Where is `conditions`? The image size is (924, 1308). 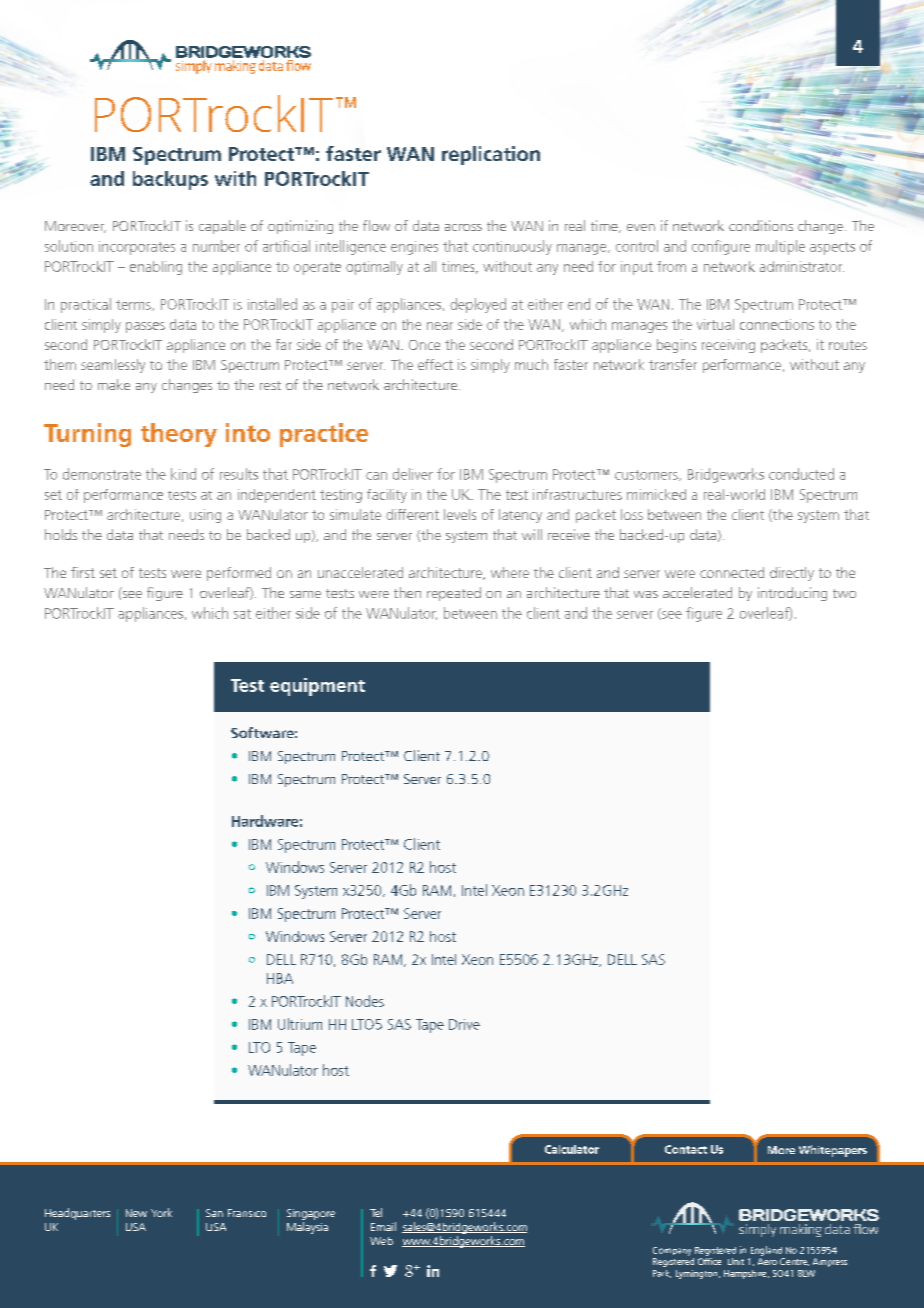
conditions is located at coordinates (761, 225).
